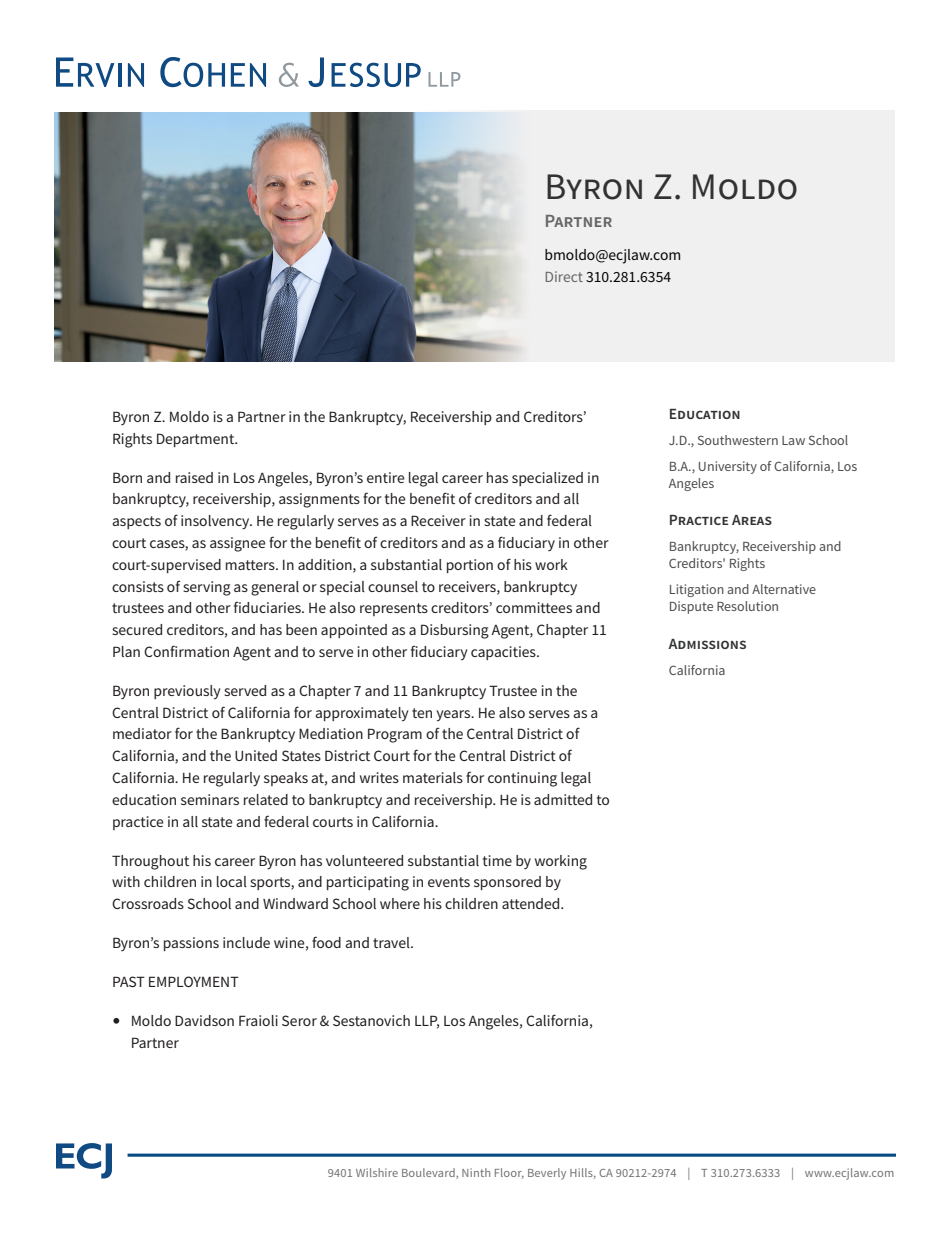  I want to click on EMPLOYMENT, so click(194, 981).
